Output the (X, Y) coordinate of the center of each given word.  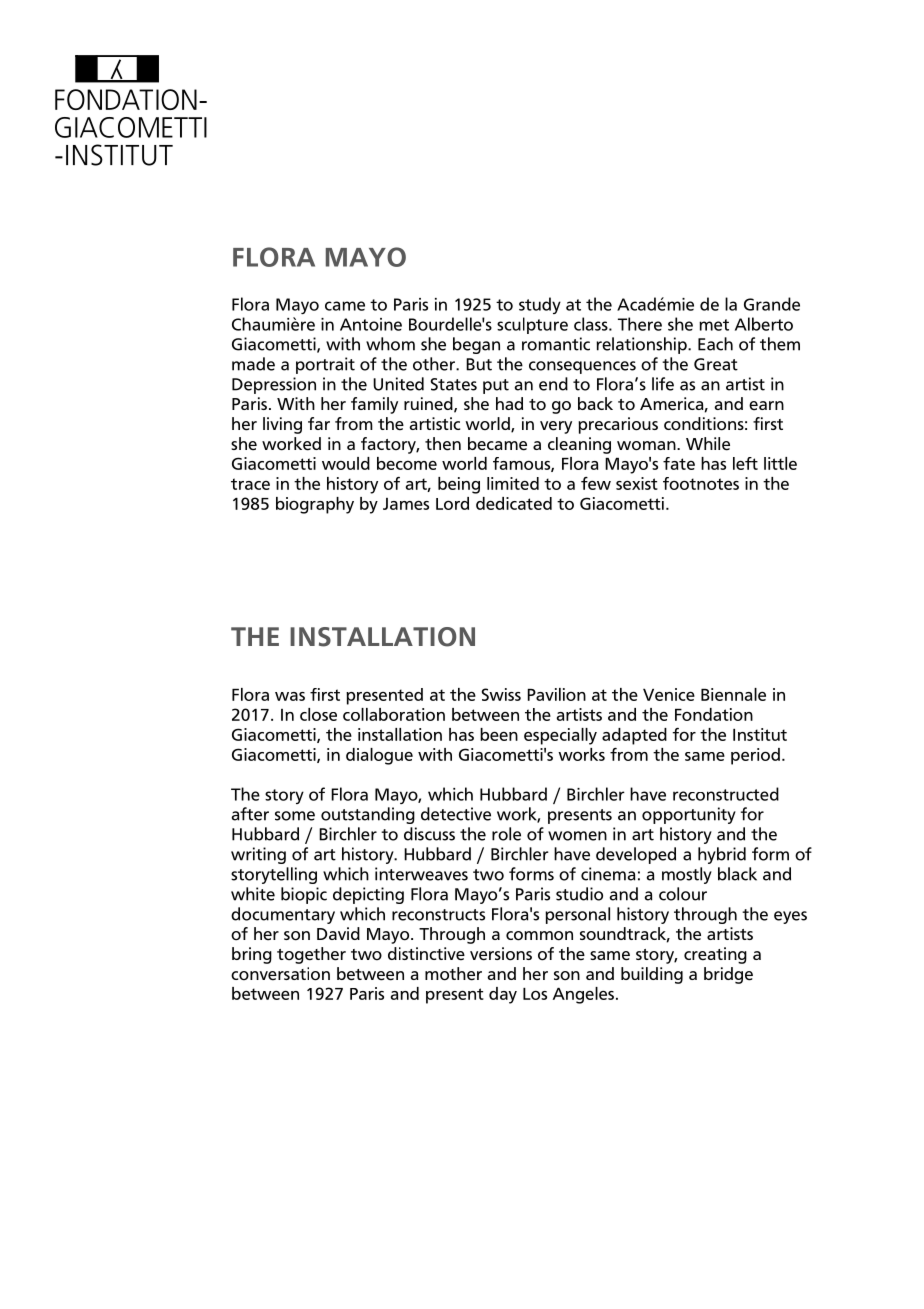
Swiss (501, 694)
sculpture (532, 325)
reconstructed (726, 794)
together (311, 955)
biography (315, 505)
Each (715, 344)
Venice (669, 694)
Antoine (371, 324)
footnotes (701, 483)
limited (513, 483)
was (290, 696)
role (506, 834)
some (295, 816)
